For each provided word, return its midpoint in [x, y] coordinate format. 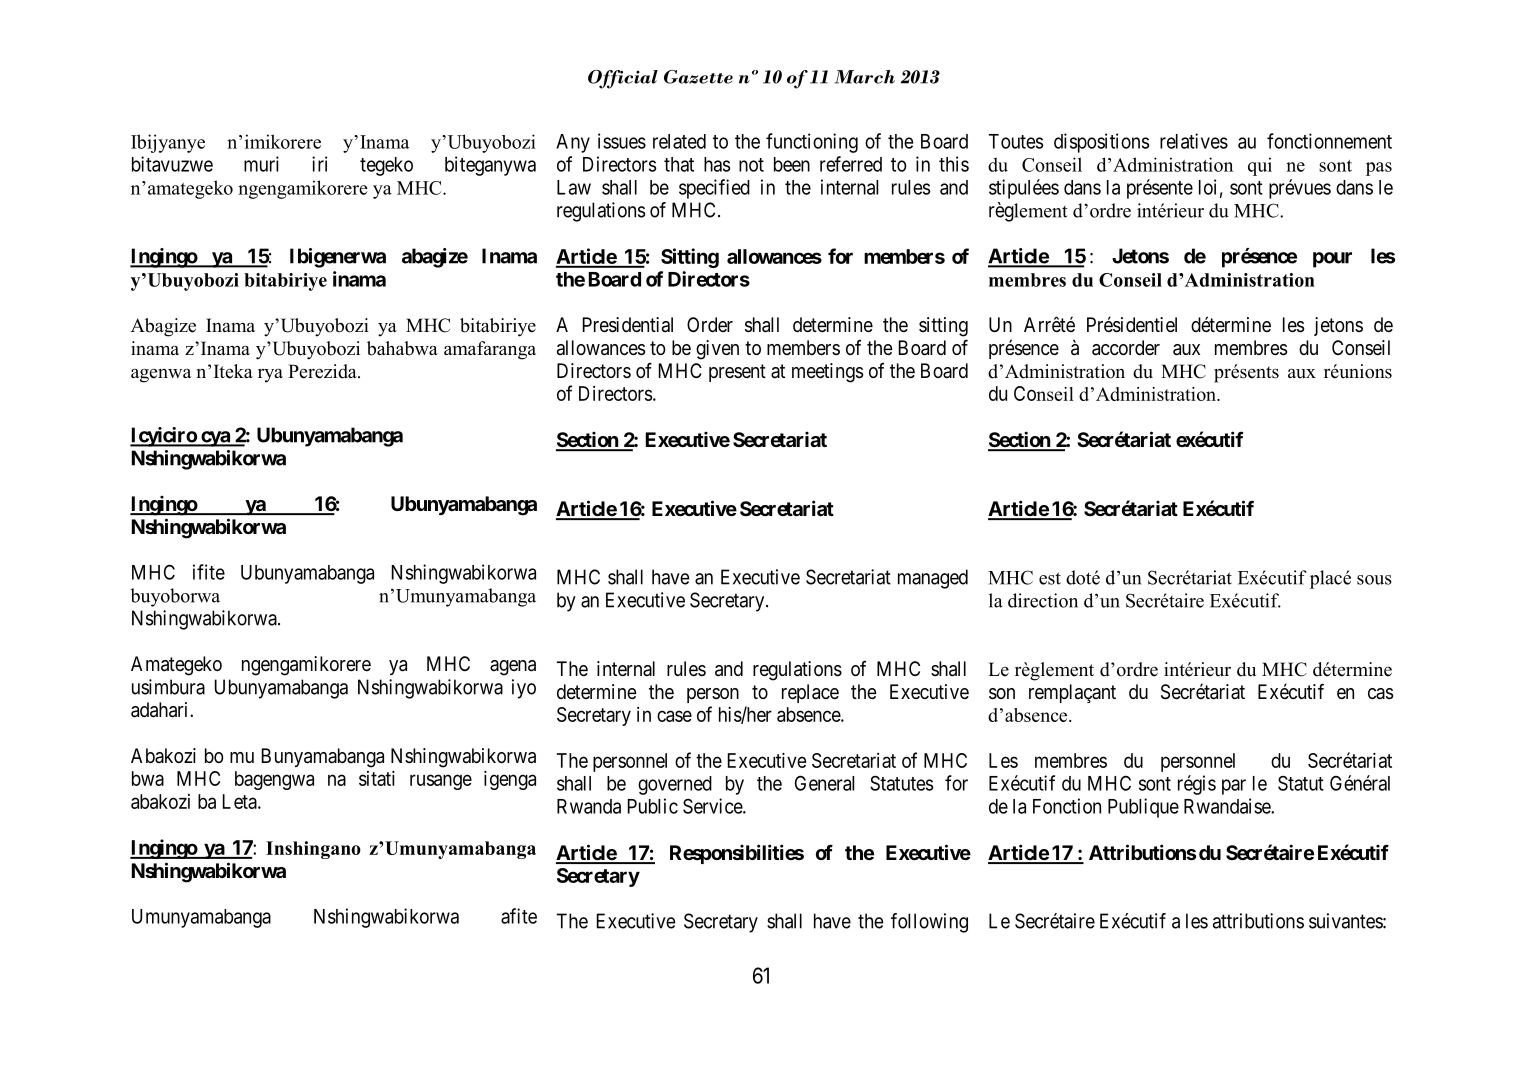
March [865, 77]
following [929, 923]
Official [623, 79]
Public [653, 806]
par [1234, 787]
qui [1260, 166]
